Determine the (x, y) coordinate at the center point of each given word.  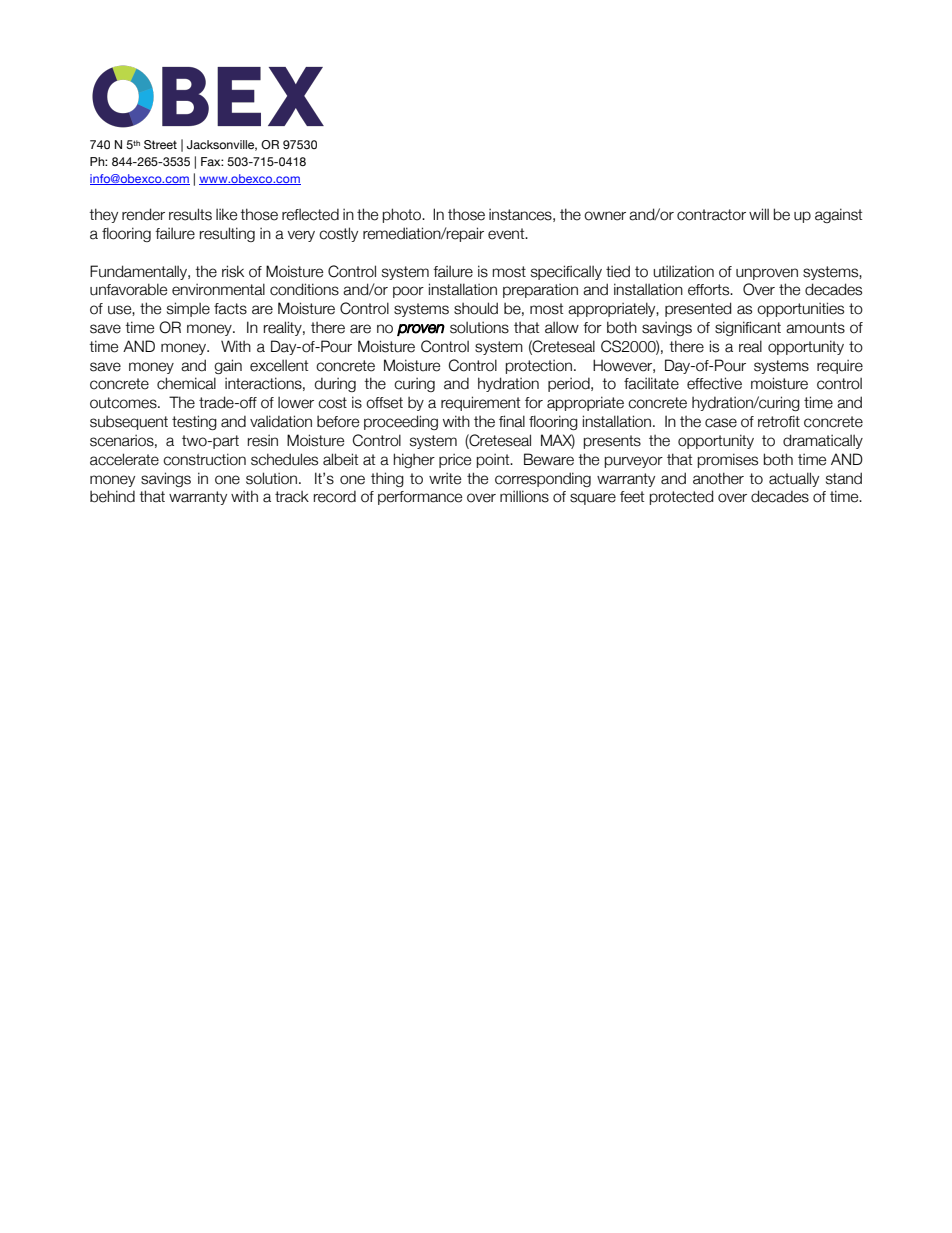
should (476, 308)
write (445, 479)
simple (188, 309)
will (759, 214)
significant (748, 328)
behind (112, 496)
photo (403, 215)
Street (160, 144)
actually (794, 479)
